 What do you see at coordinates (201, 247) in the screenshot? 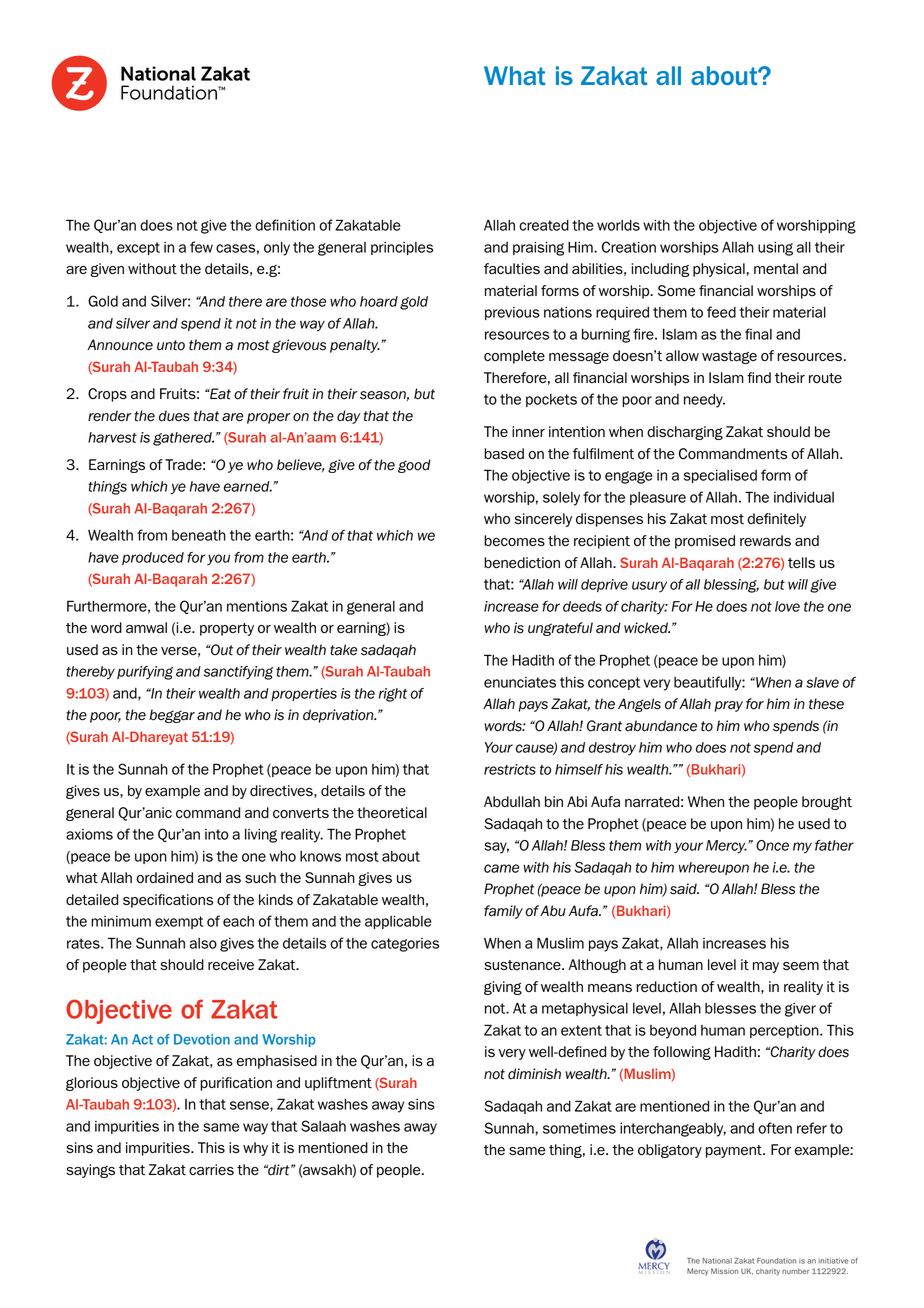
I see `few` at bounding box center [201, 247].
